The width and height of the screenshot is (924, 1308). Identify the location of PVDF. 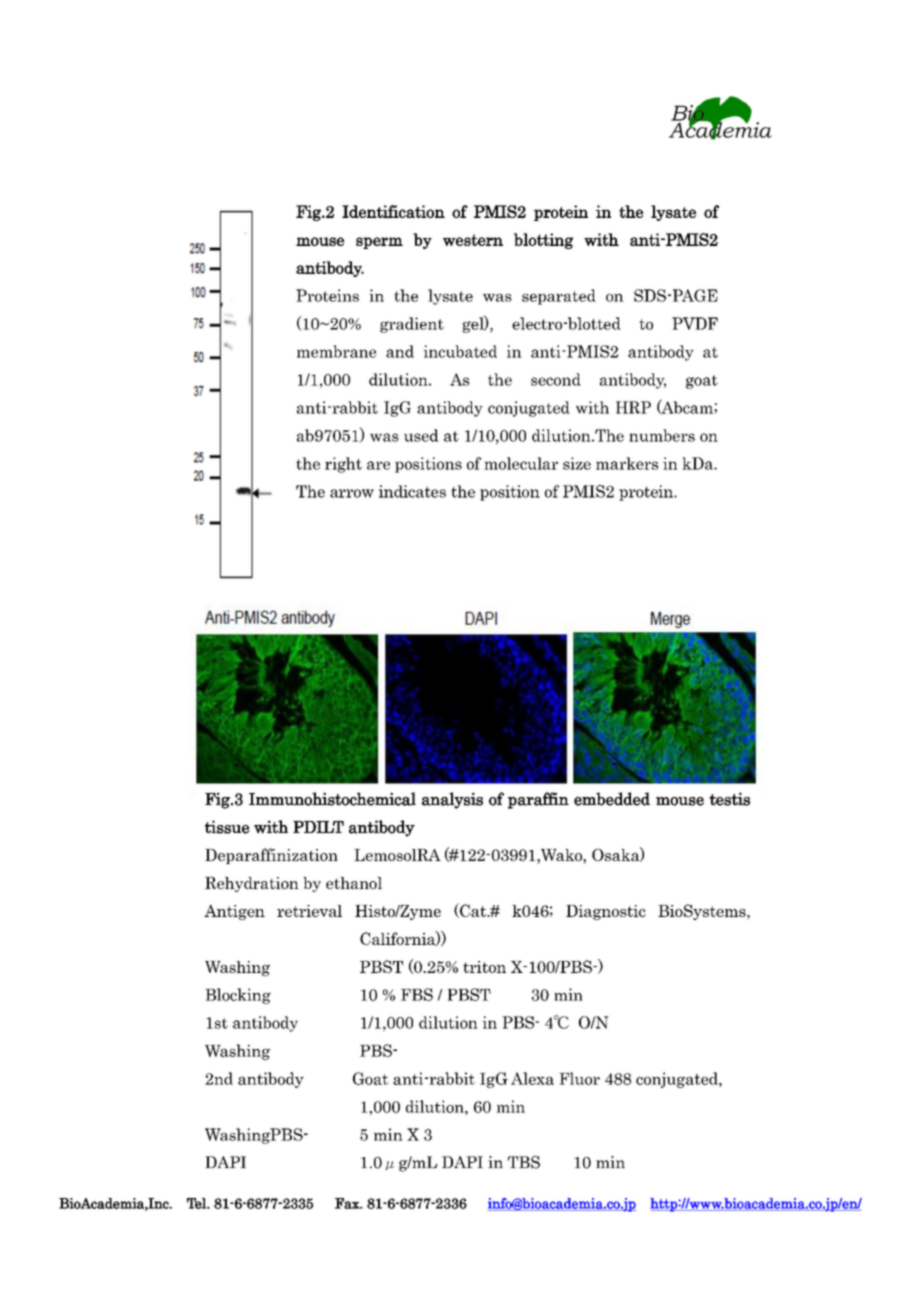
(695, 323).
